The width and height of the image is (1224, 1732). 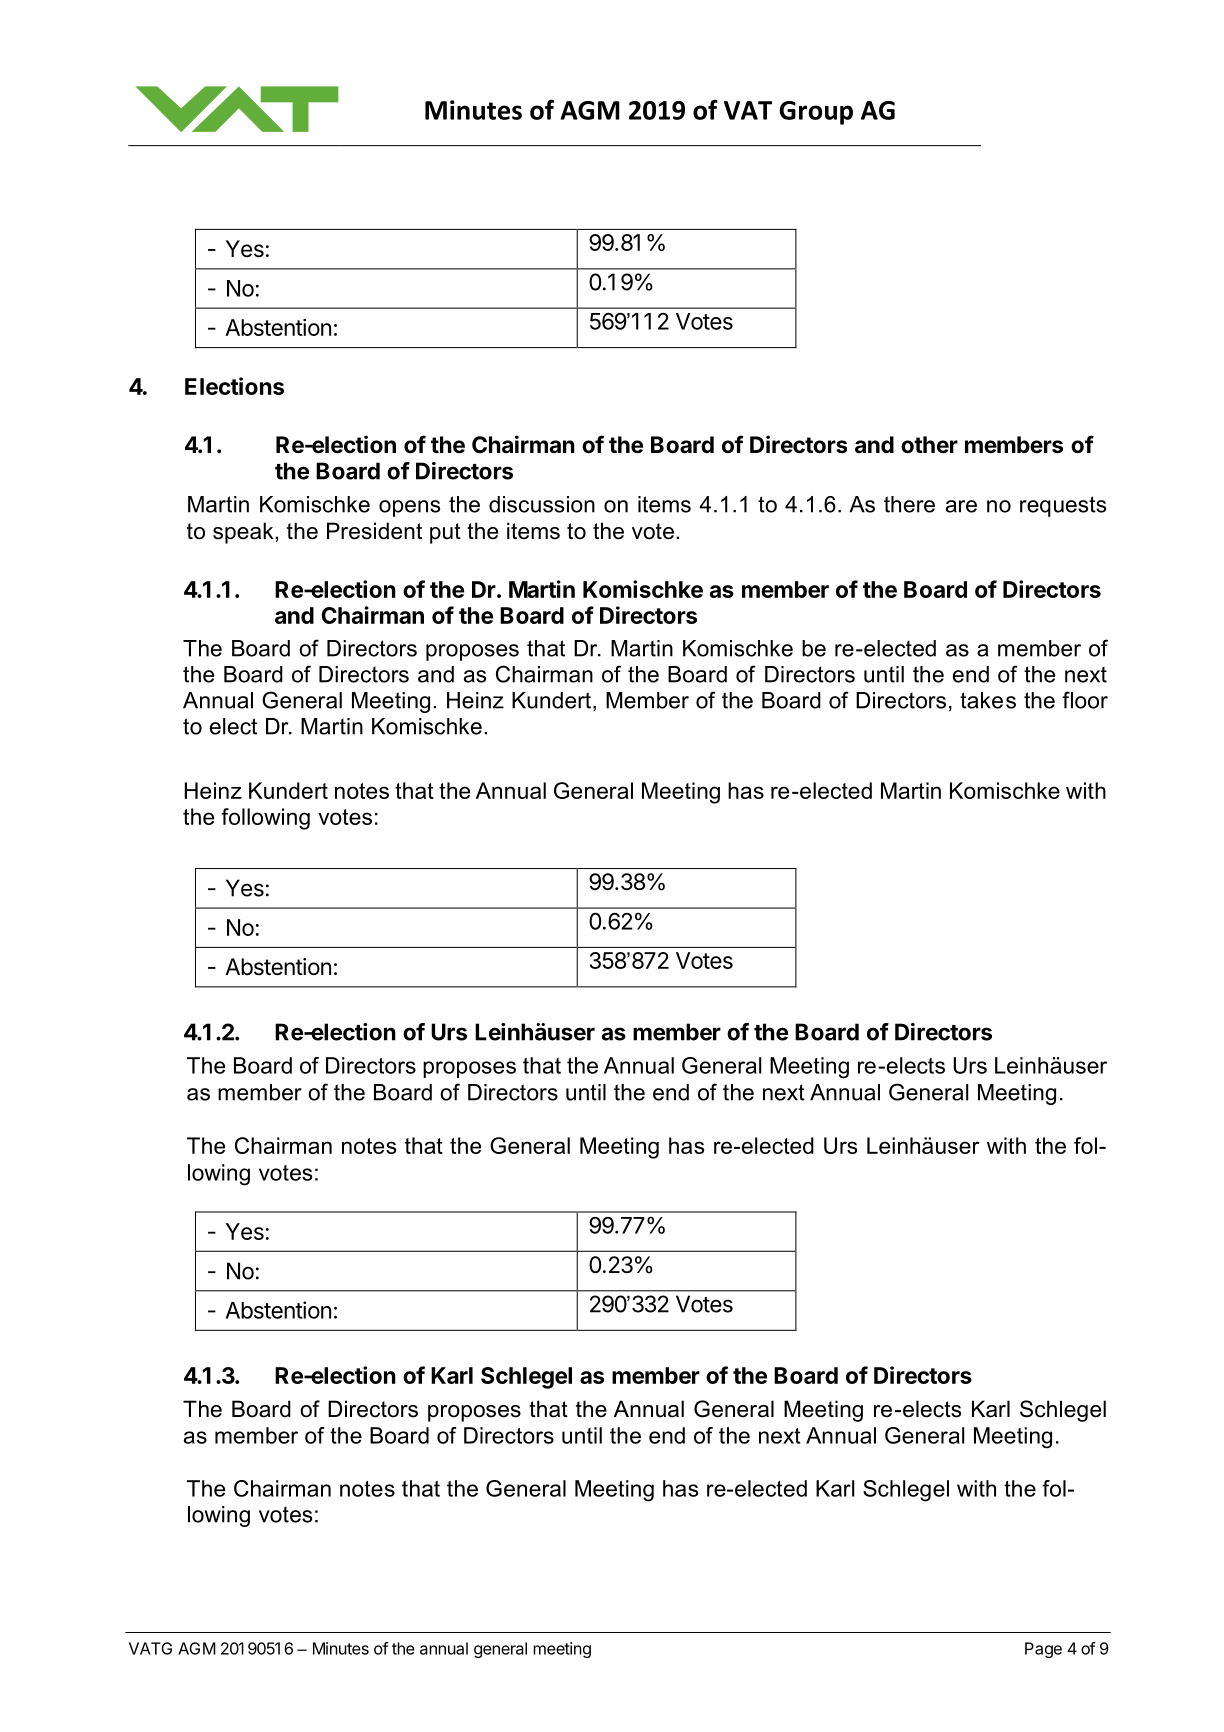 I want to click on Page, so click(x=1043, y=1650).
